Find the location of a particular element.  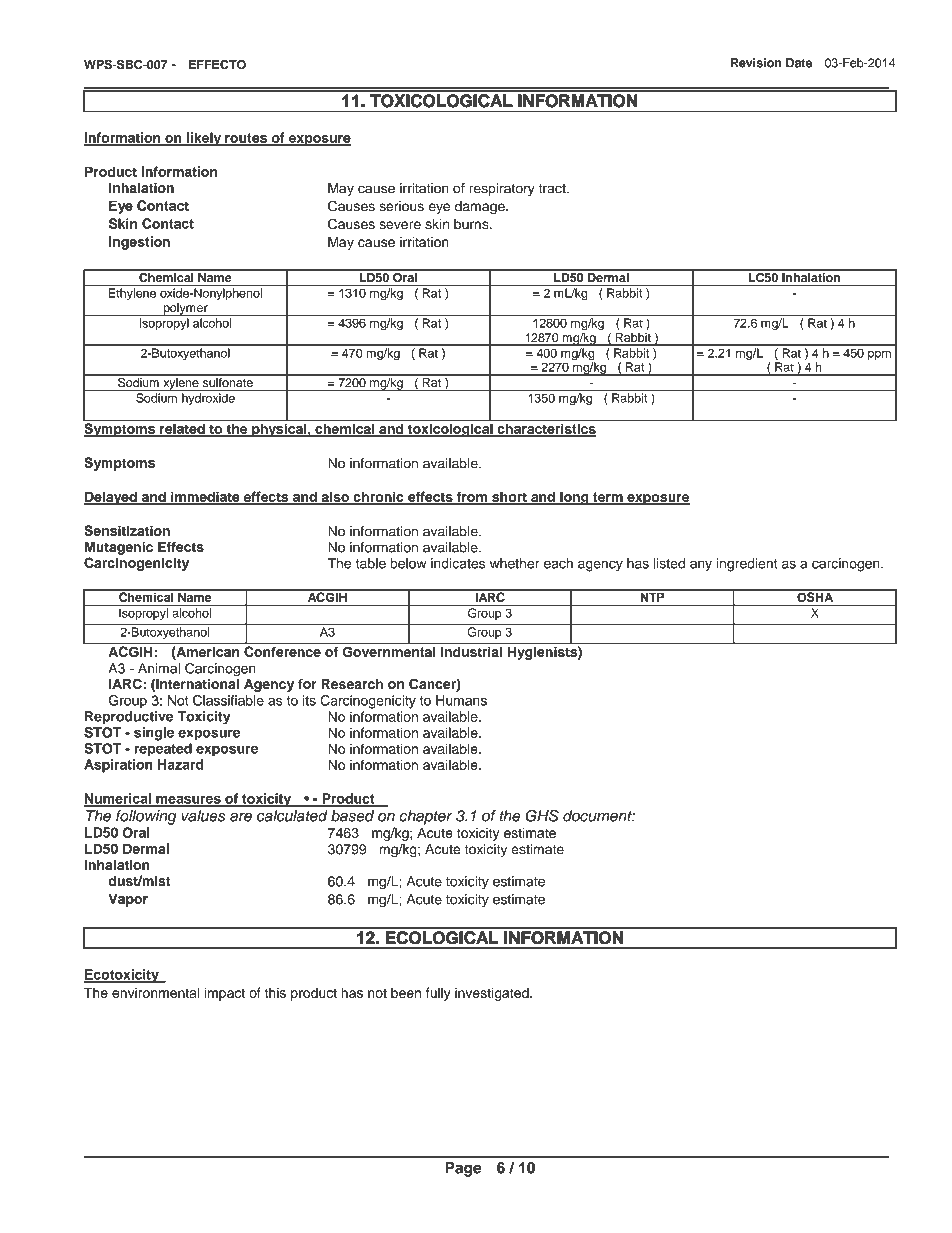

whether is located at coordinates (515, 563).
